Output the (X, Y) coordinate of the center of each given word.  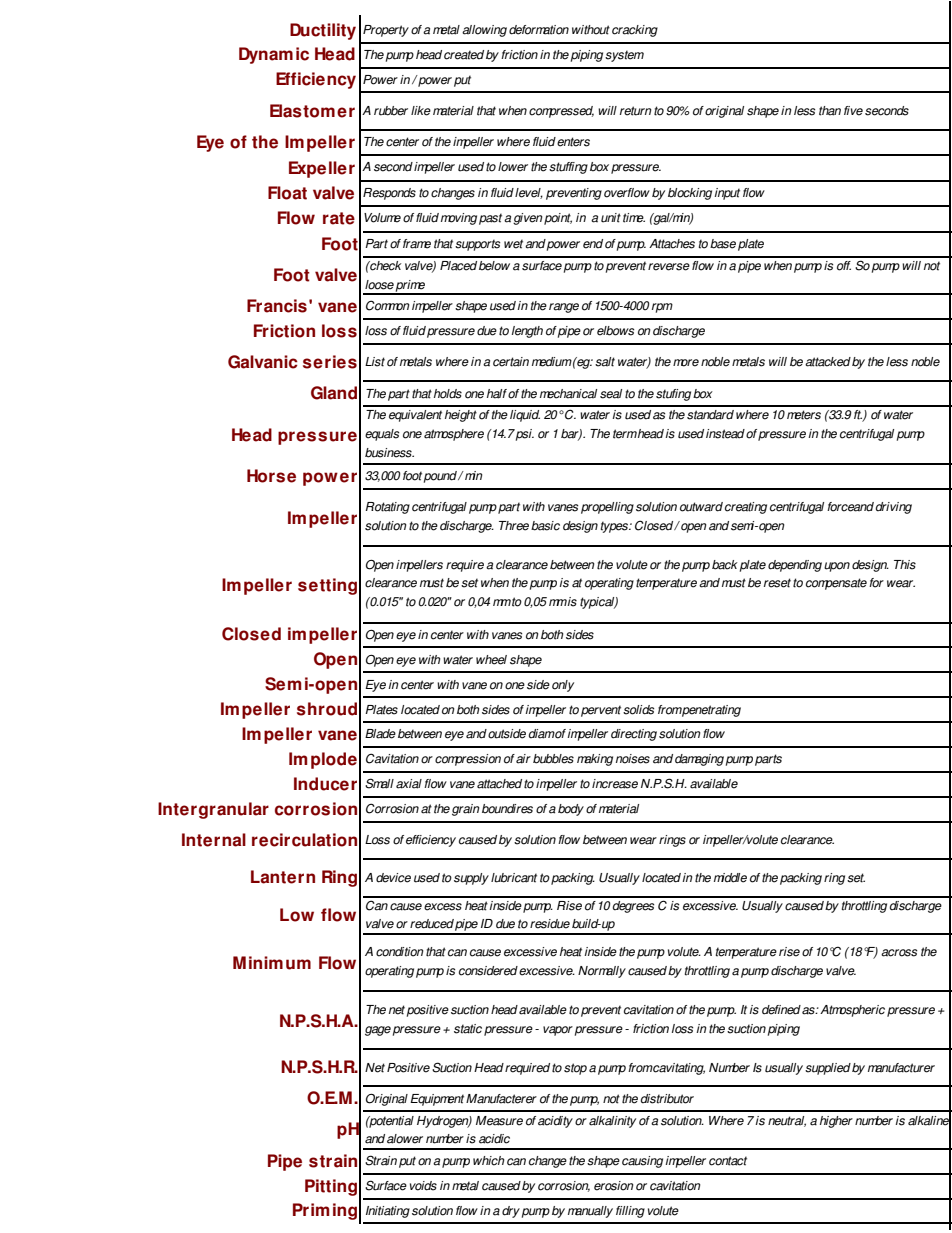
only (563, 686)
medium (552, 362)
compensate (836, 584)
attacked (828, 362)
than (830, 111)
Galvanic (263, 362)
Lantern (283, 877)
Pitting (331, 1187)
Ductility (323, 31)
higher (836, 1122)
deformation (539, 30)
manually (590, 1212)
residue (550, 924)
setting (327, 586)
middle (730, 878)
